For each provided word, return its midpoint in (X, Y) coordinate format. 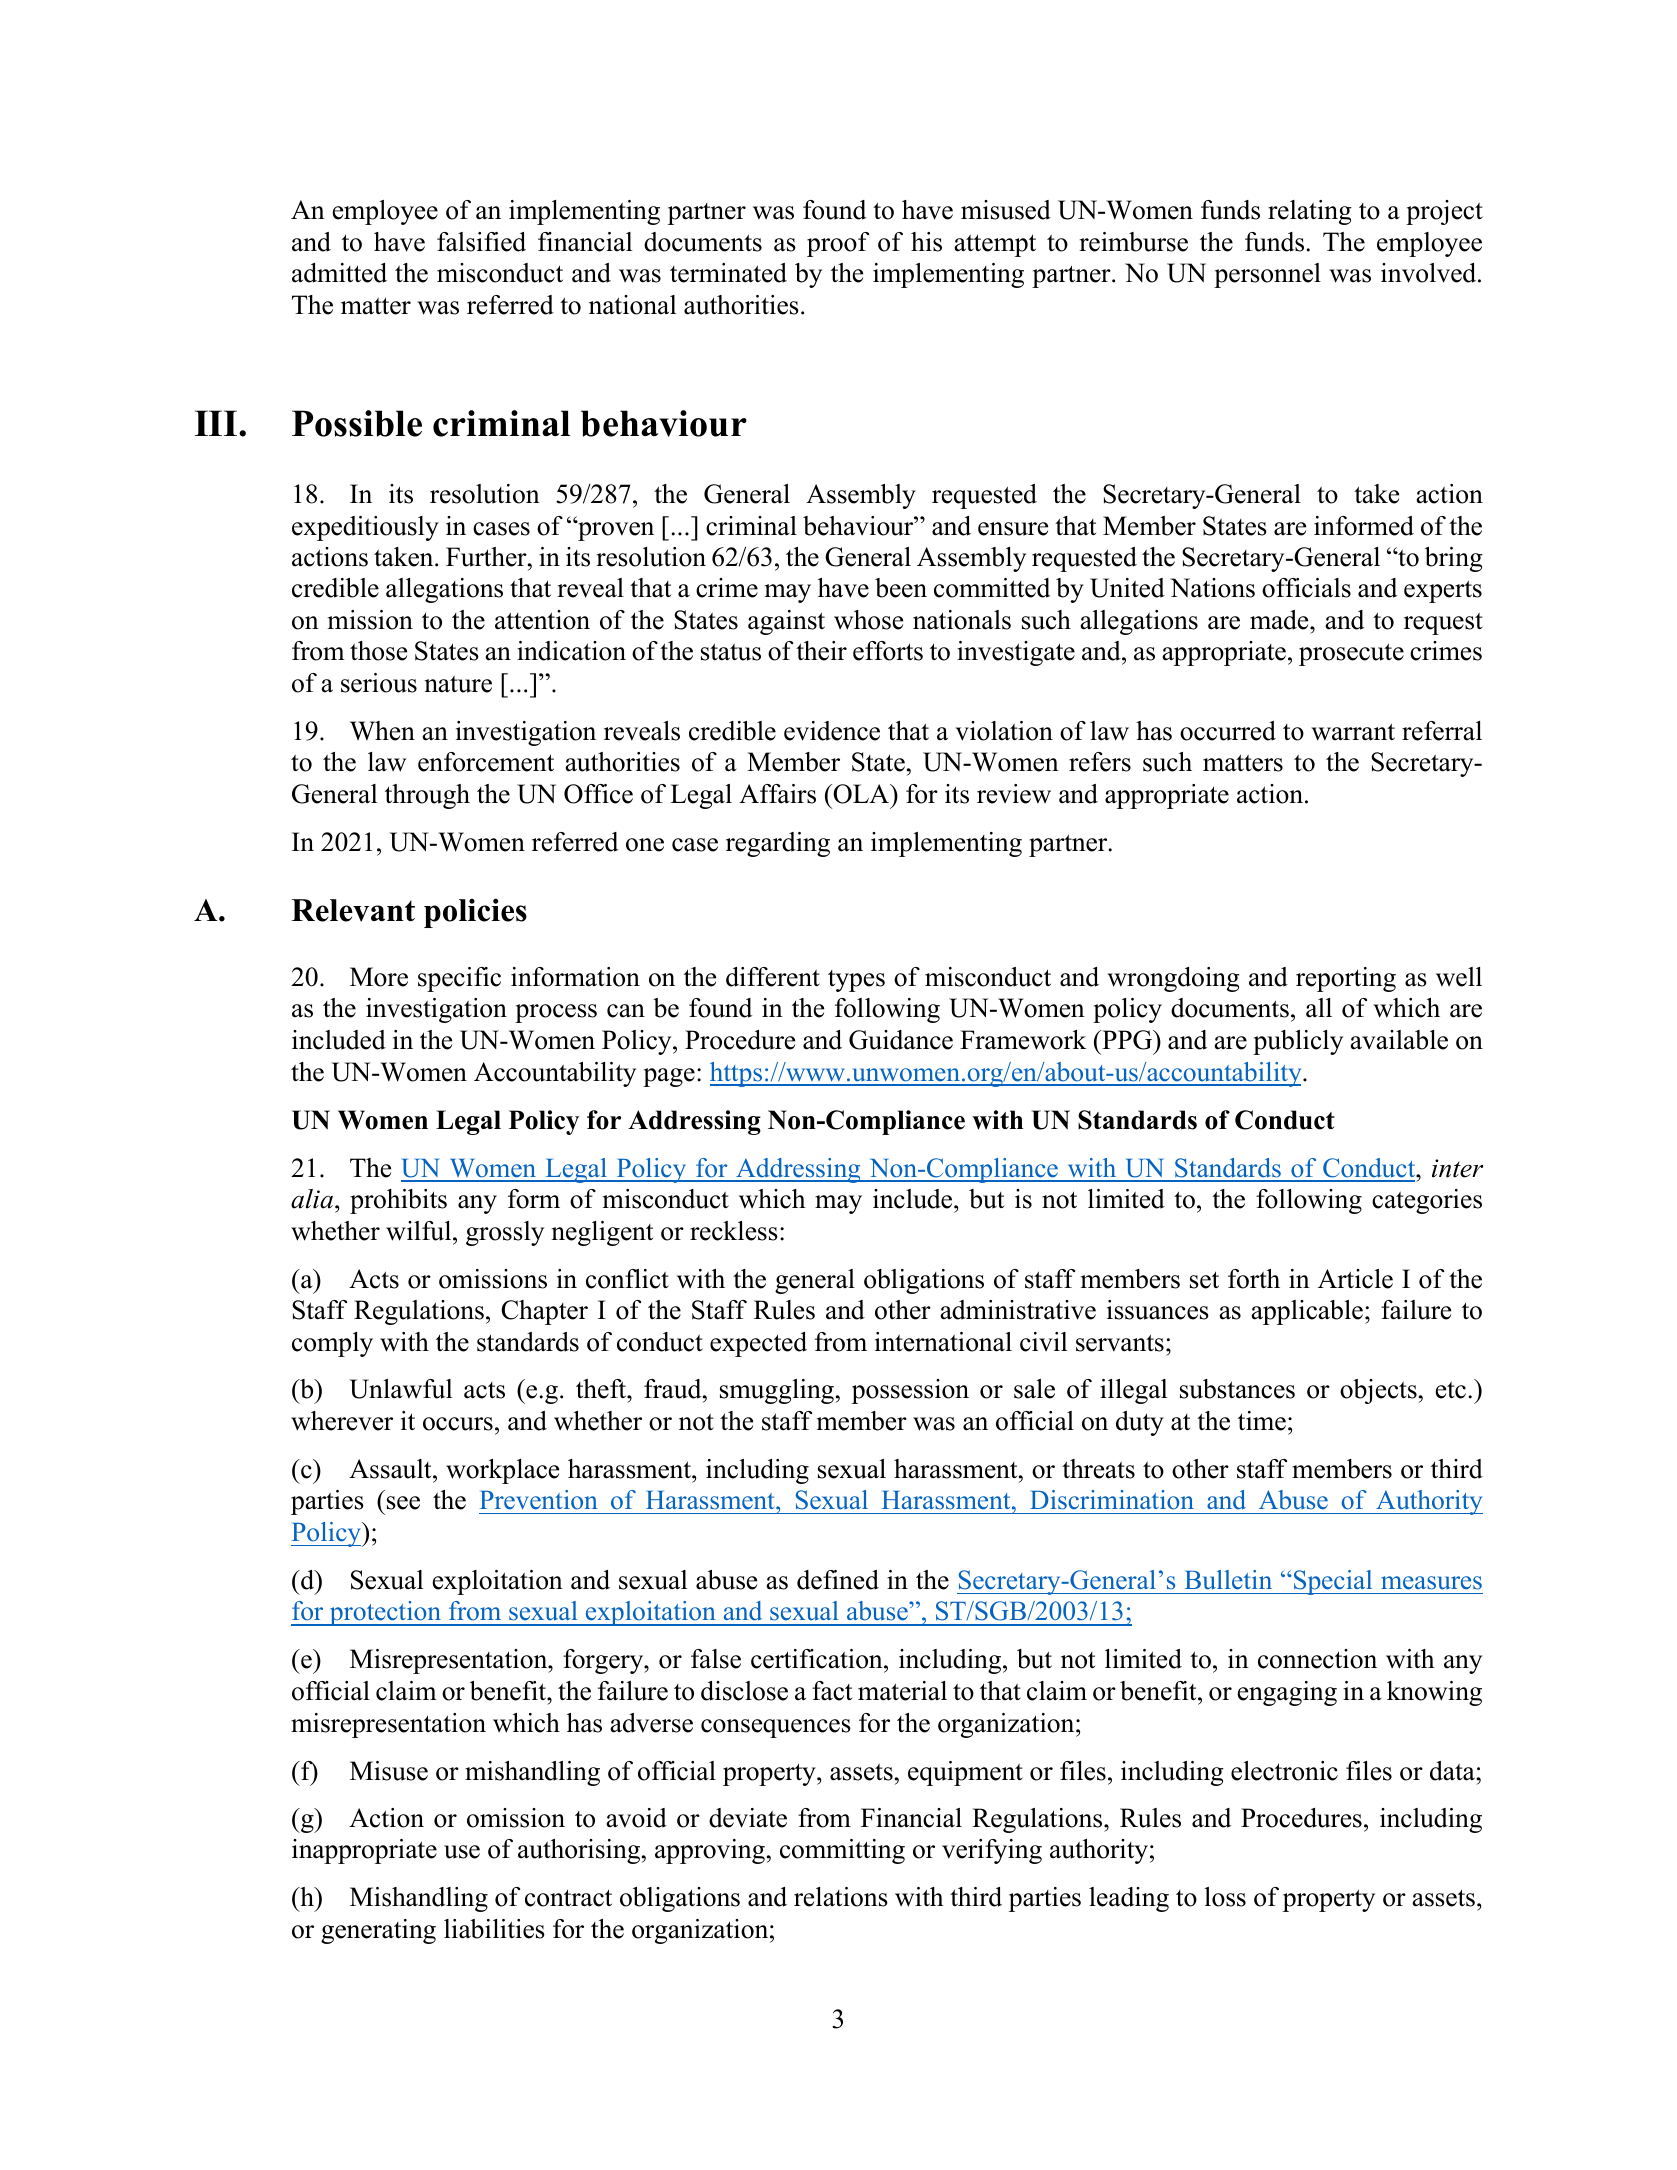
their (821, 651)
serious (379, 683)
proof (838, 244)
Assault (391, 1469)
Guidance (901, 1040)
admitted (339, 273)
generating (378, 1931)
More (379, 977)
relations (841, 1897)
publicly (1298, 1042)
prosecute (1351, 654)
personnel (1267, 275)
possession (910, 1391)
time (1262, 1421)
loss (1225, 1897)
